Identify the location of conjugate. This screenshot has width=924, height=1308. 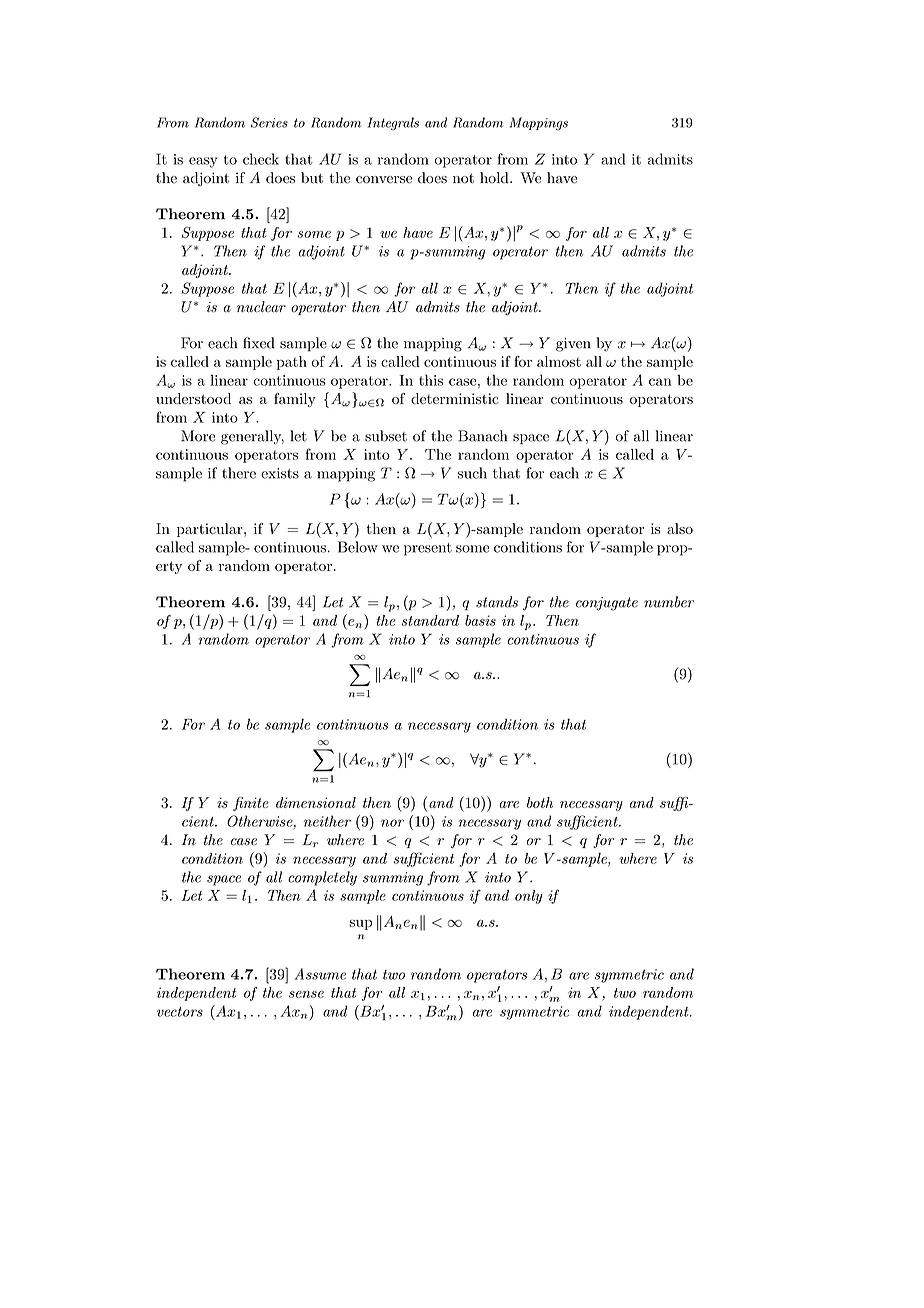
(607, 604).
